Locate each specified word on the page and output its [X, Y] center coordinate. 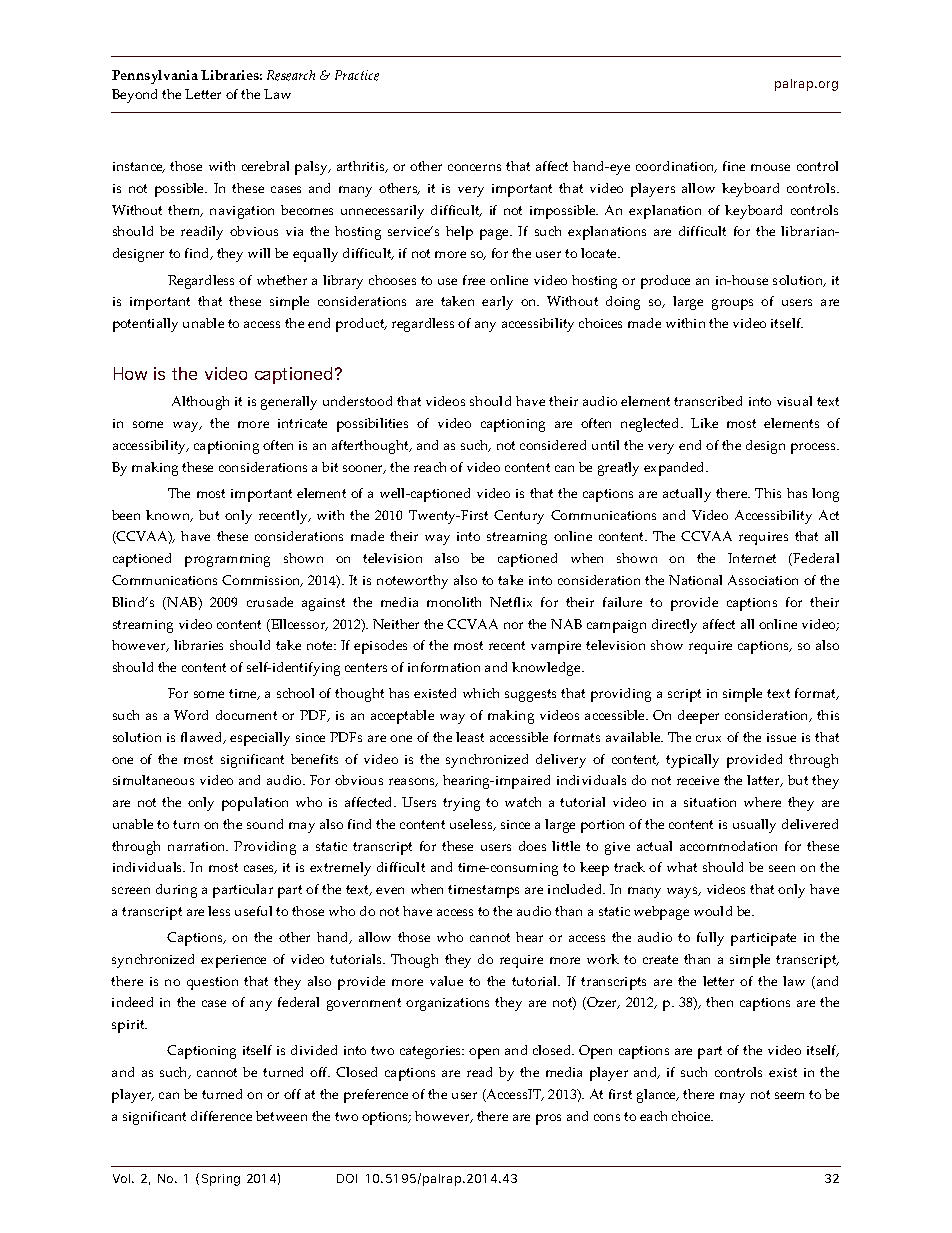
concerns [474, 167]
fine [734, 166]
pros [548, 1119]
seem [789, 1095]
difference [221, 1116]
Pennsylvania [155, 77]
